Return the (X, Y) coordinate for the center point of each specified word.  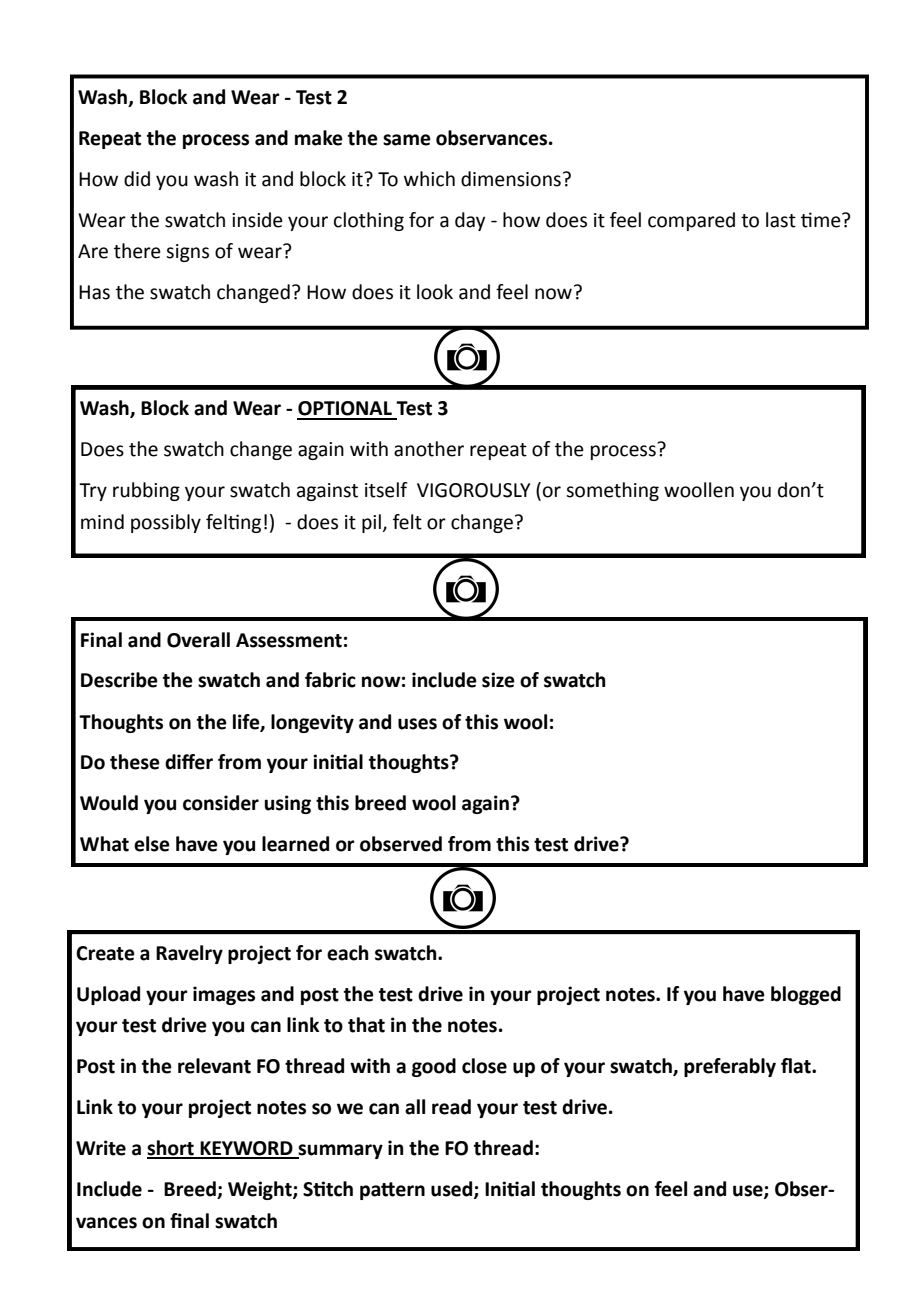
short (171, 1149)
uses (417, 724)
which (429, 179)
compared (691, 221)
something (612, 491)
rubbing (146, 491)
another (429, 449)
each (348, 953)
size (498, 680)
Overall (198, 640)
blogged (806, 995)
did (137, 179)
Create (105, 953)
